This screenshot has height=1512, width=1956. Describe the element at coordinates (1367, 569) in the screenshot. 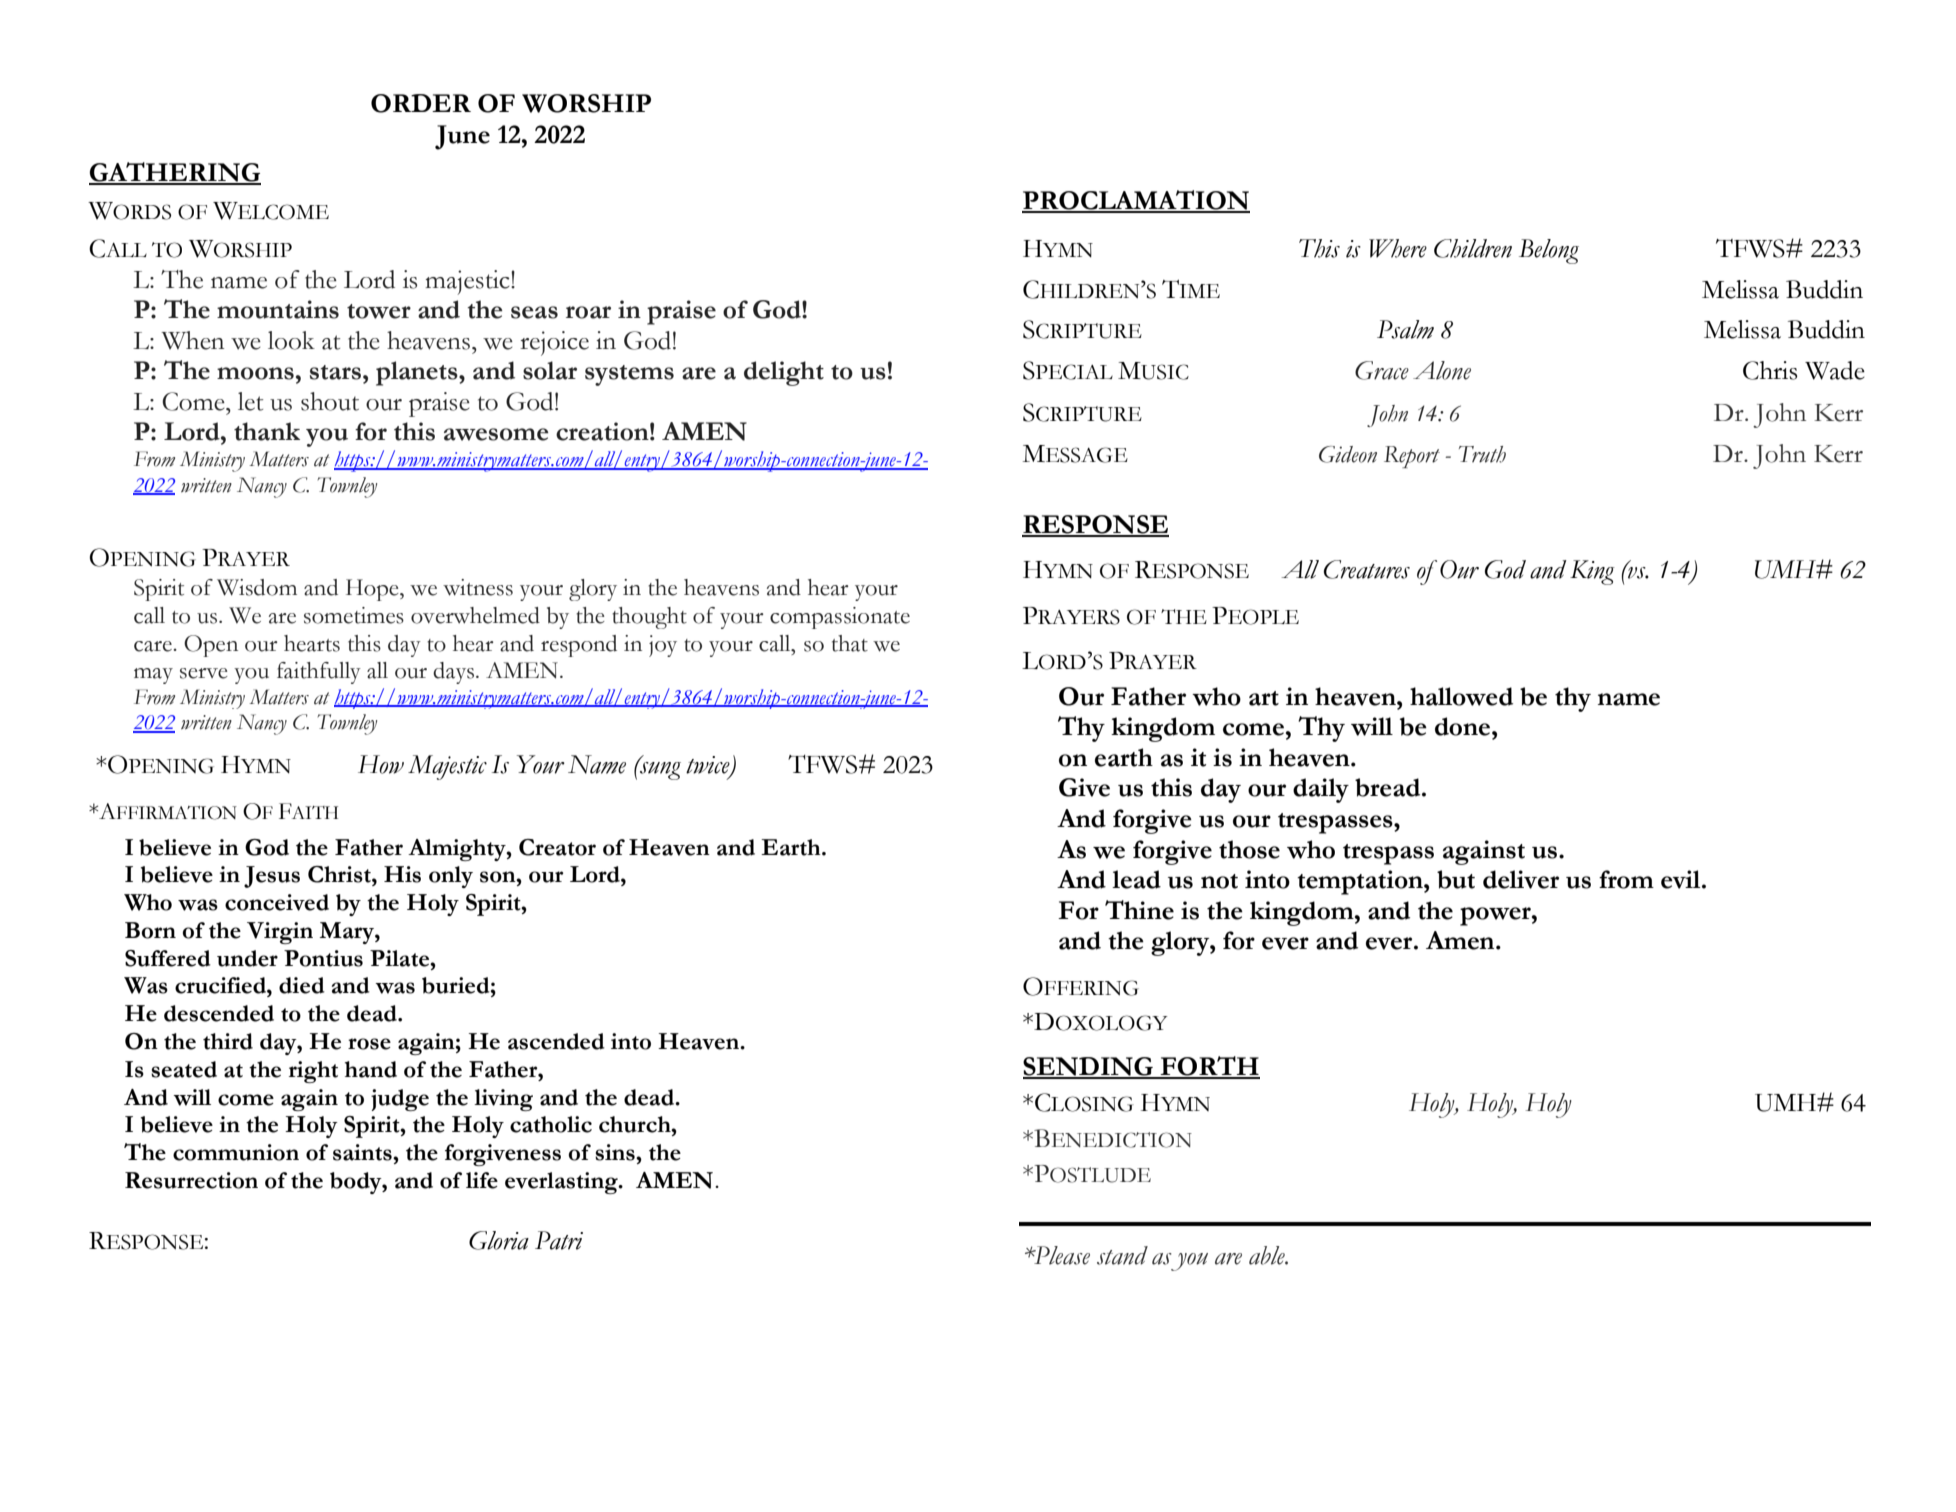

I see `Creatures` at that location.
